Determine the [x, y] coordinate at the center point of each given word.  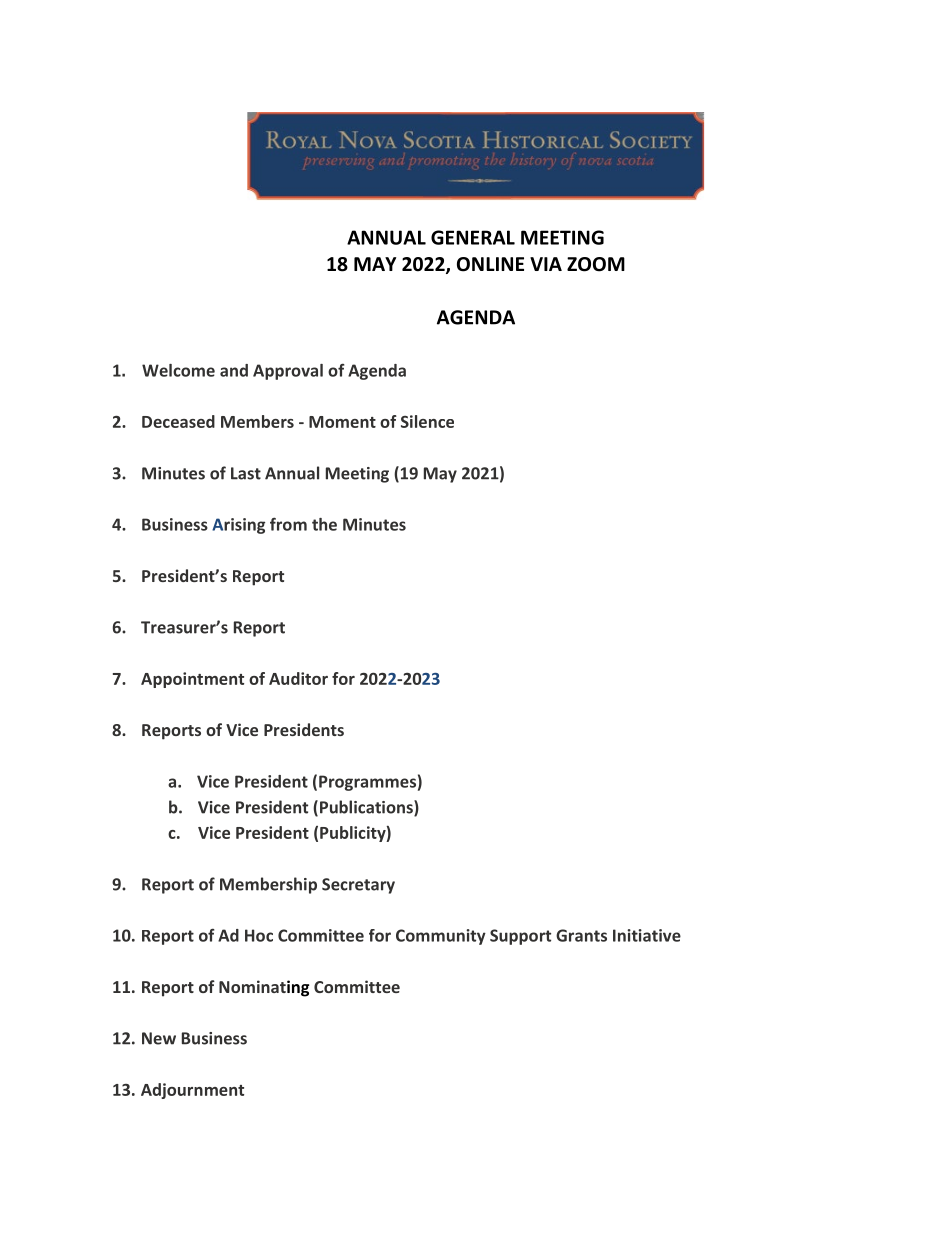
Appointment [192, 680]
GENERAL [473, 237]
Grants [581, 935]
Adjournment [192, 1091]
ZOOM [596, 264]
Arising [238, 526]
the [324, 524]
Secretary [358, 886]
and [234, 370]
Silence [427, 421]
